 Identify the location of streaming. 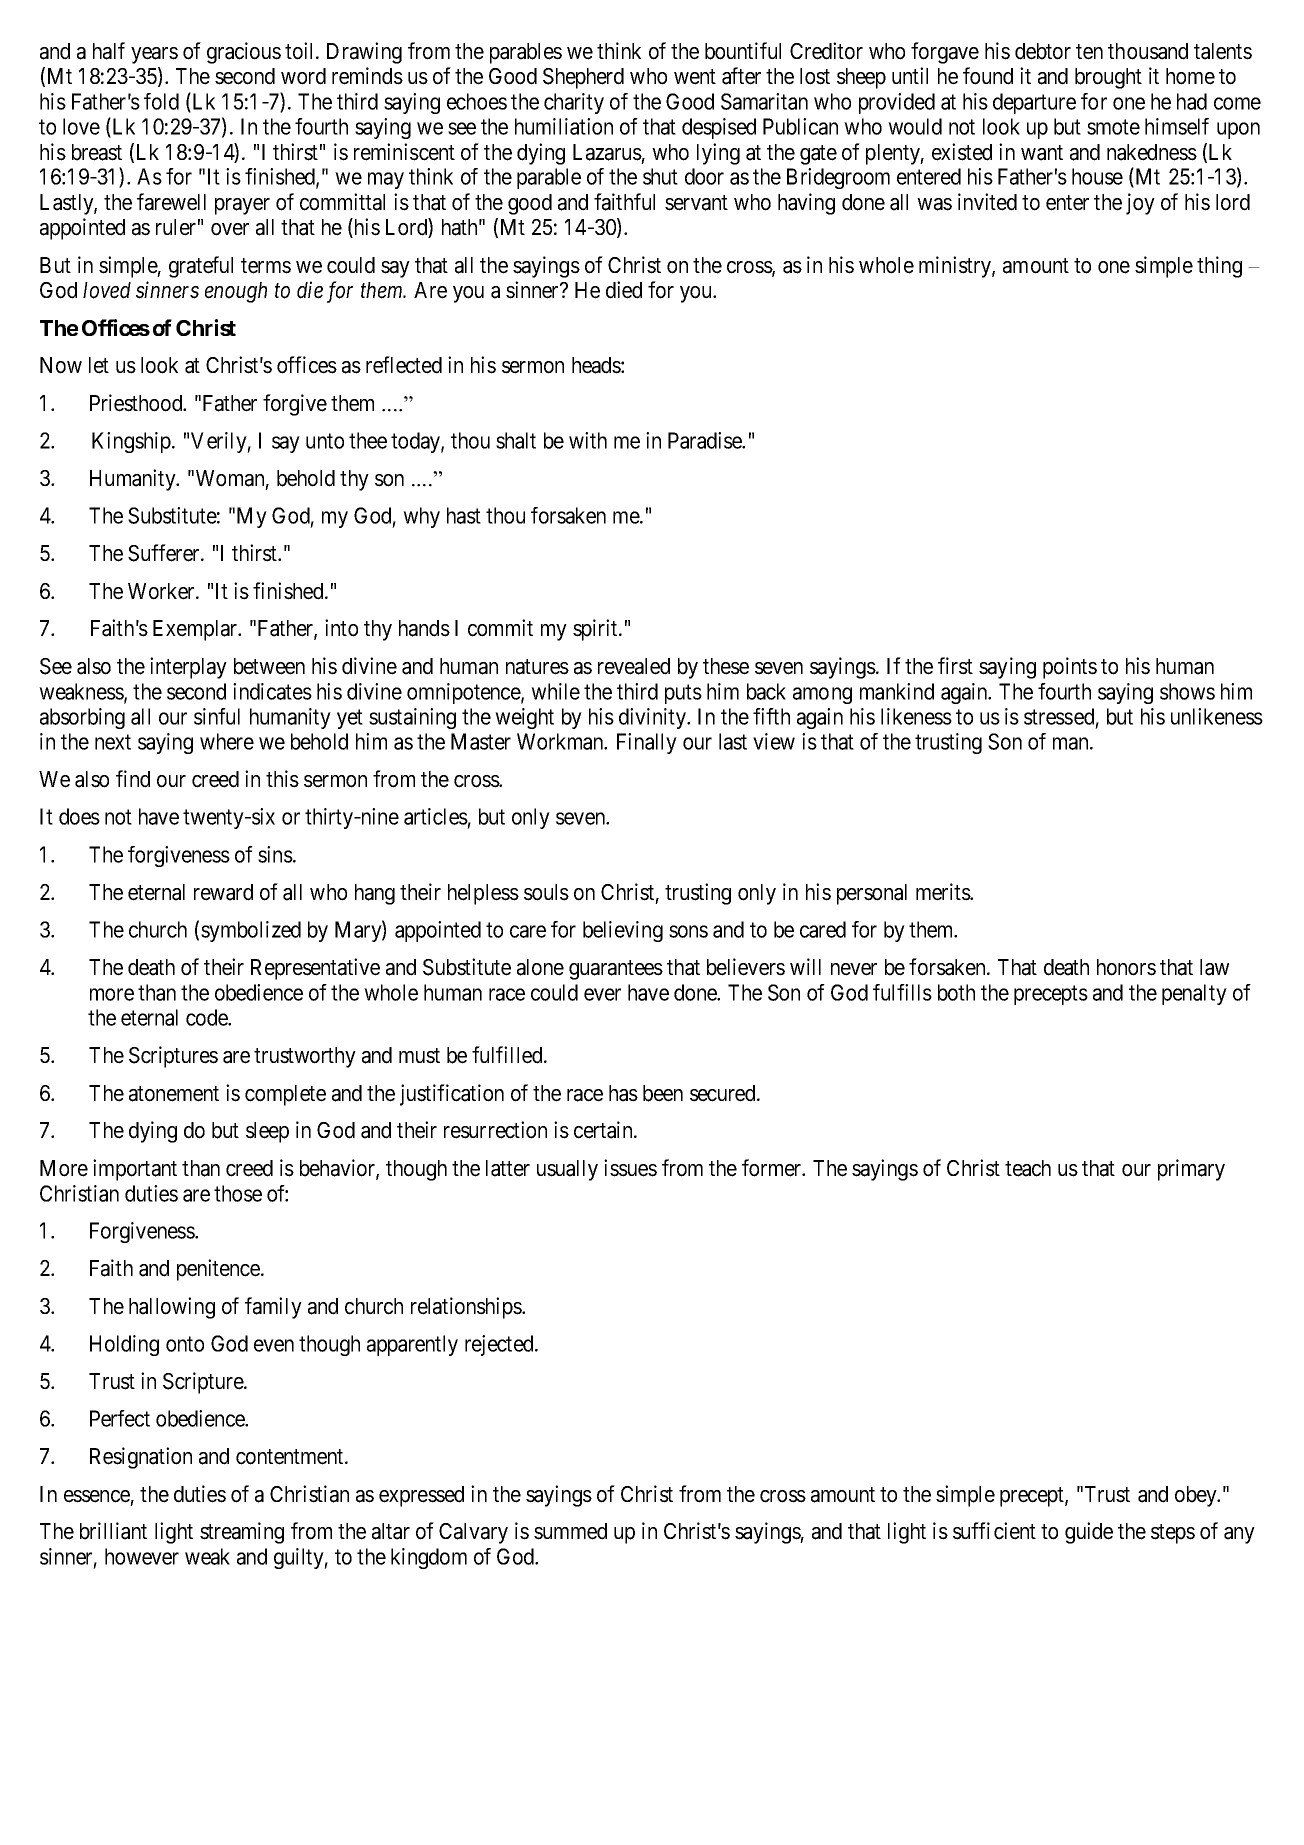
(242, 1533).
